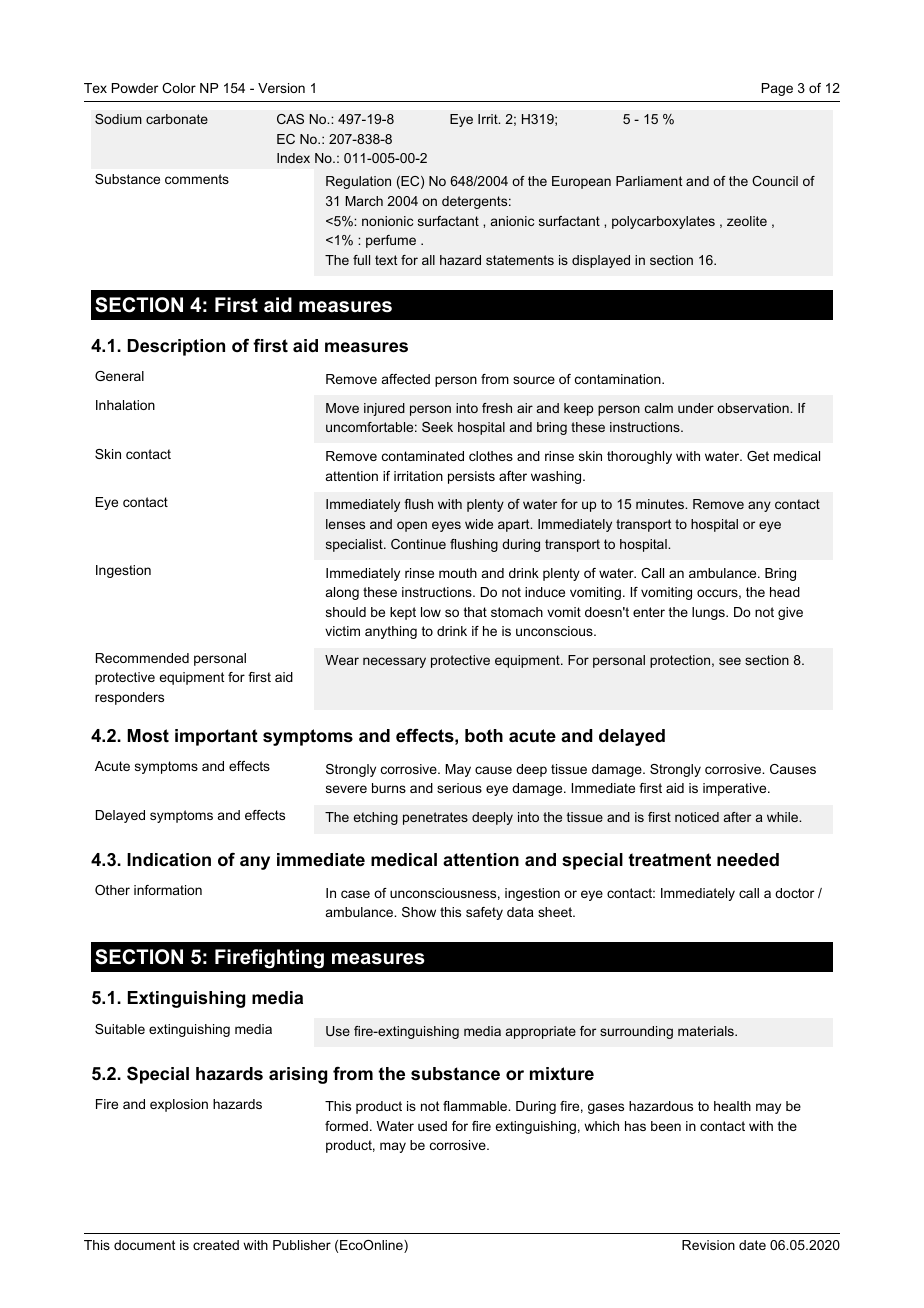 This image has width=924, height=1308. I want to click on carbonate, so click(177, 119).
